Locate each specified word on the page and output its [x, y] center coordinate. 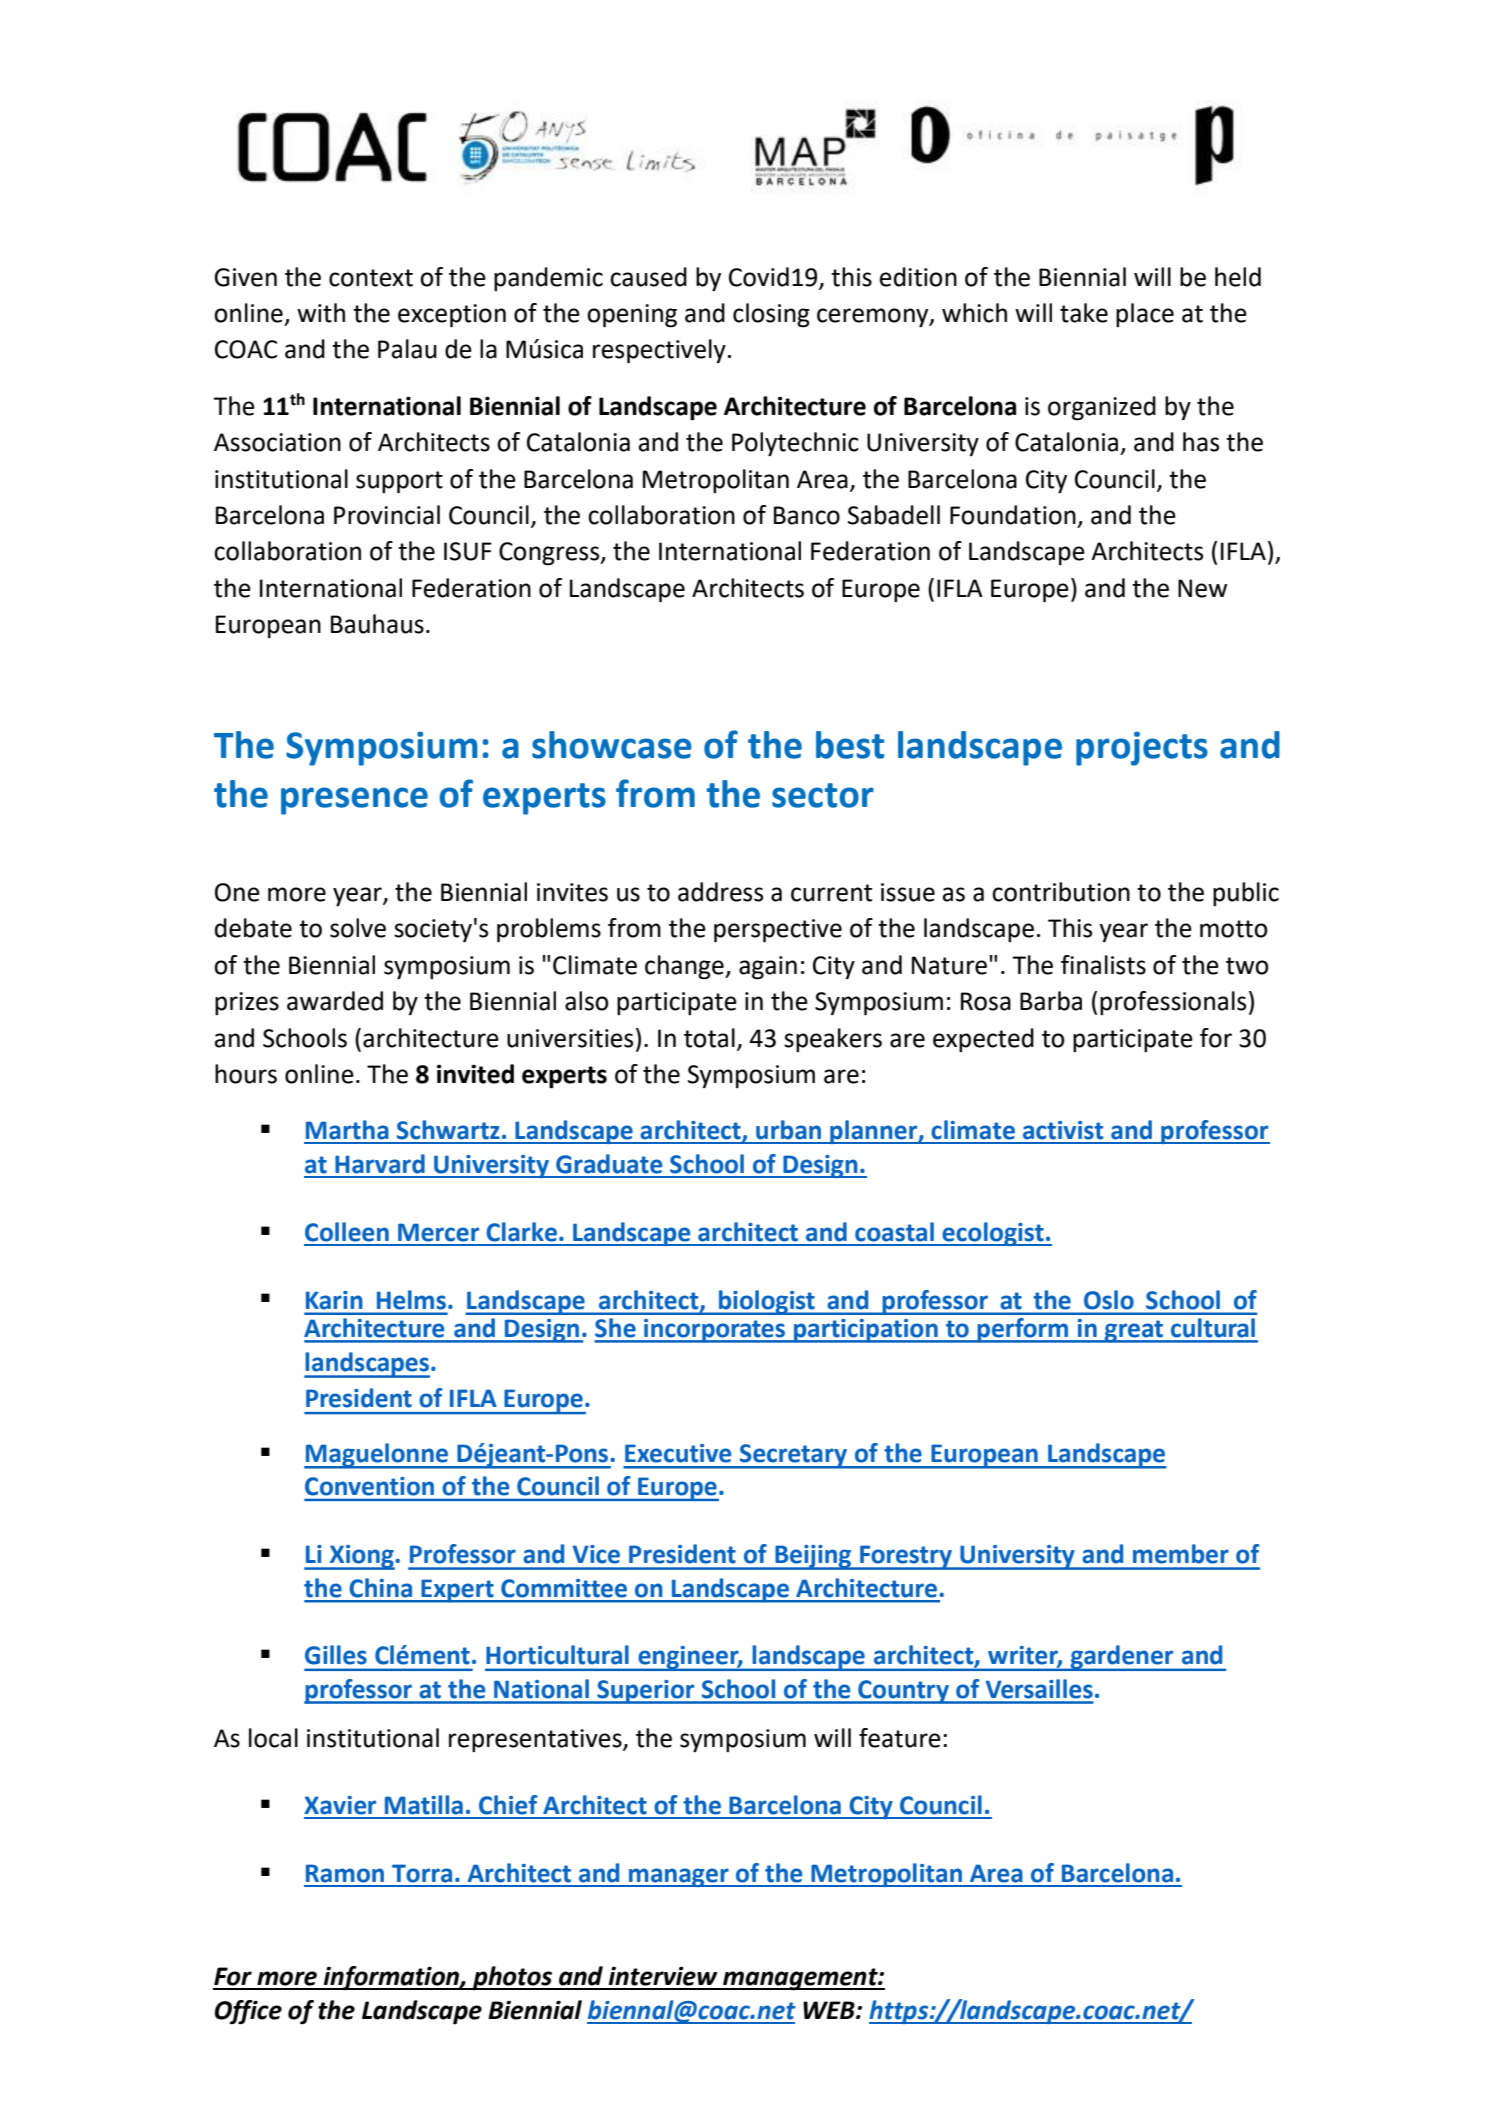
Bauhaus [377, 624]
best [850, 745]
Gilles [336, 1655]
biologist [767, 1302]
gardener [1122, 1658]
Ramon [345, 1873]
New [1202, 588]
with [321, 313]
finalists [1103, 965]
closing [771, 315]
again [768, 968]
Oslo [1109, 1300]
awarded [335, 1001]
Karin [334, 1300]
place [1145, 315]
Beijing [813, 1557]
